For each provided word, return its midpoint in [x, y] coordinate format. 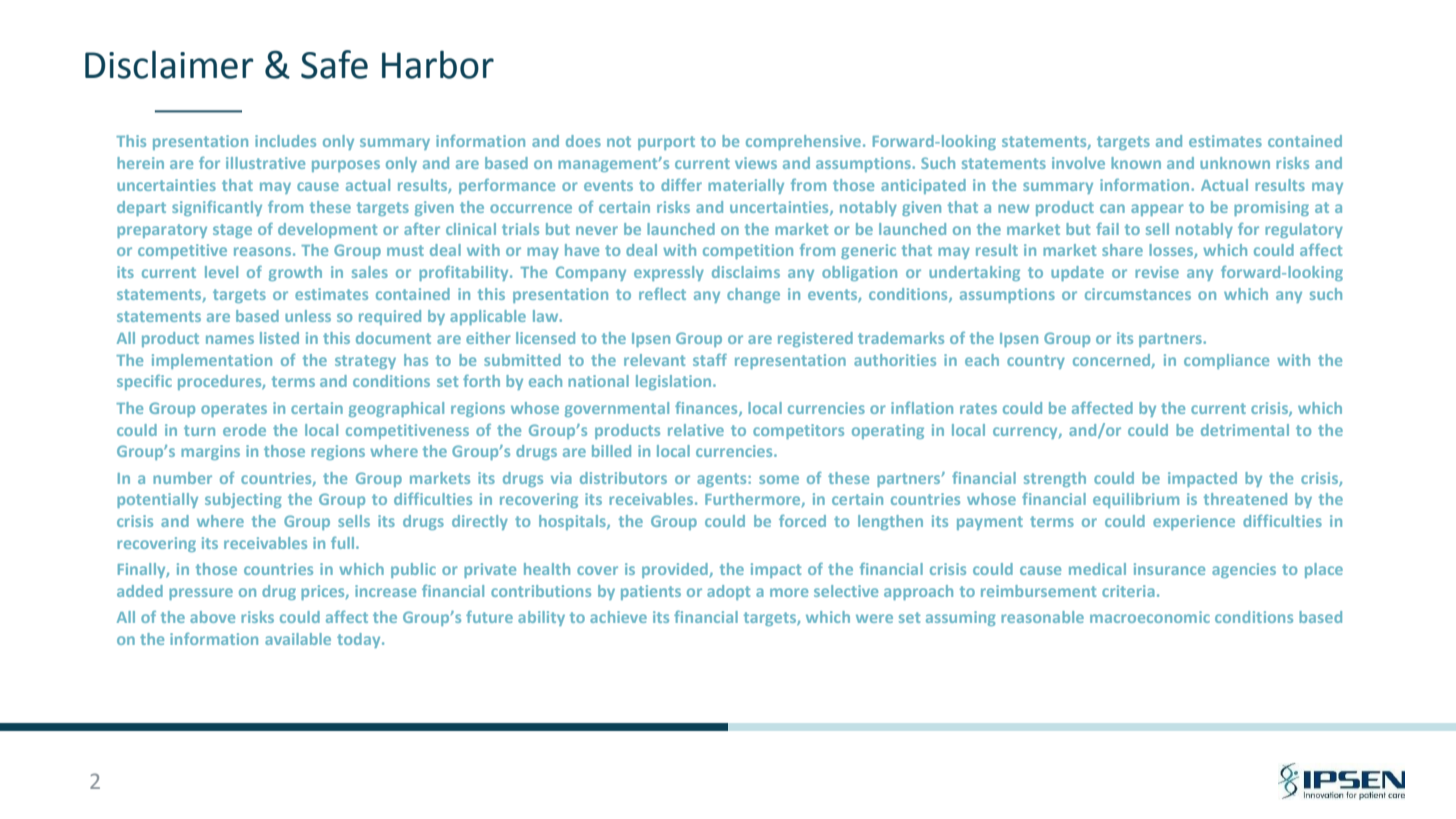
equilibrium [1136, 500]
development [327, 230]
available [298, 639]
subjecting [243, 500]
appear [1157, 210]
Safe [334, 64]
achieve [618, 617]
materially [746, 186]
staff [710, 360]
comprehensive [803, 142]
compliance [1226, 361]
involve [1078, 163]
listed [279, 338]
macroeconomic [1150, 617]
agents [723, 480]
